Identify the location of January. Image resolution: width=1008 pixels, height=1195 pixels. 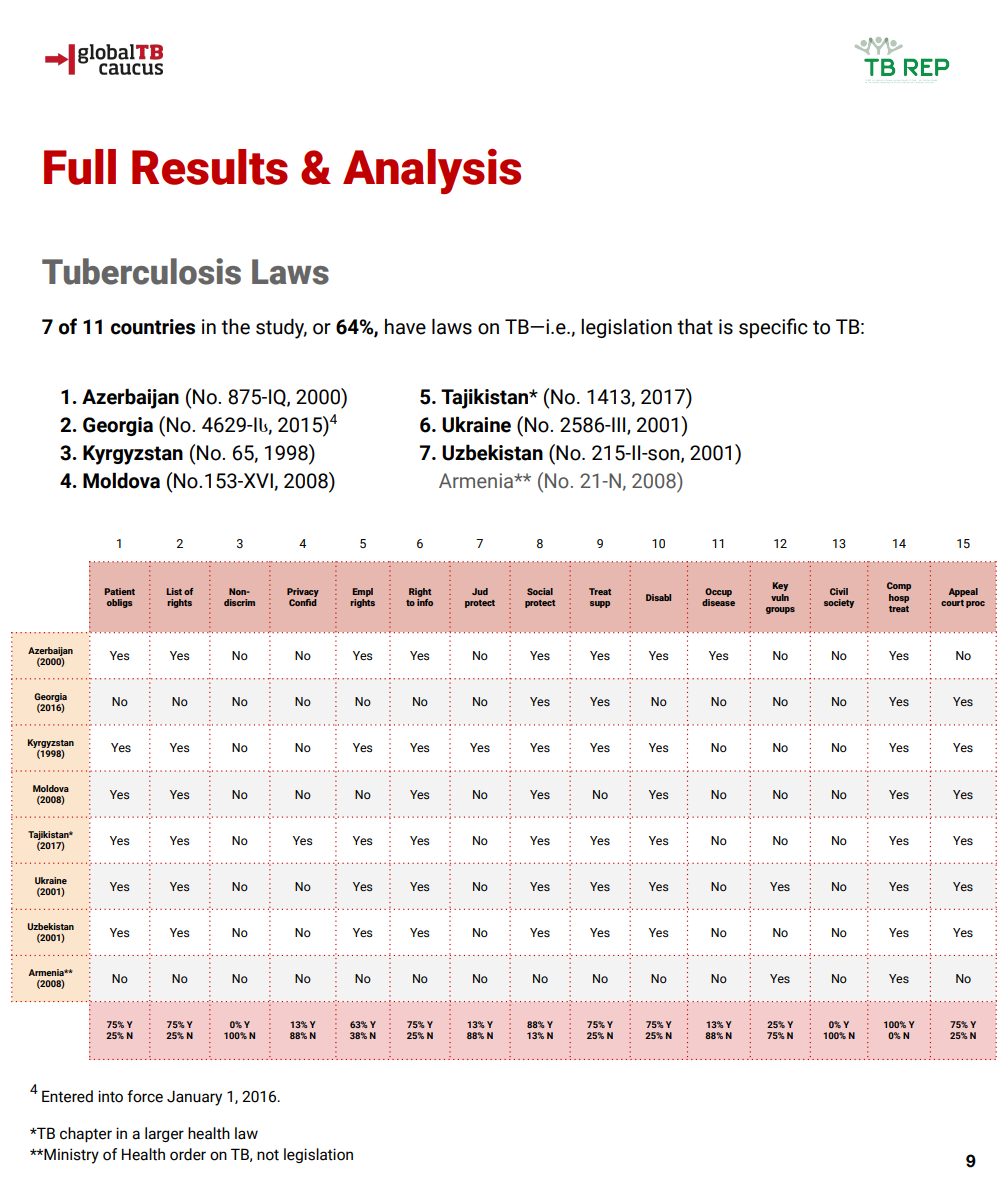
(194, 1098).
